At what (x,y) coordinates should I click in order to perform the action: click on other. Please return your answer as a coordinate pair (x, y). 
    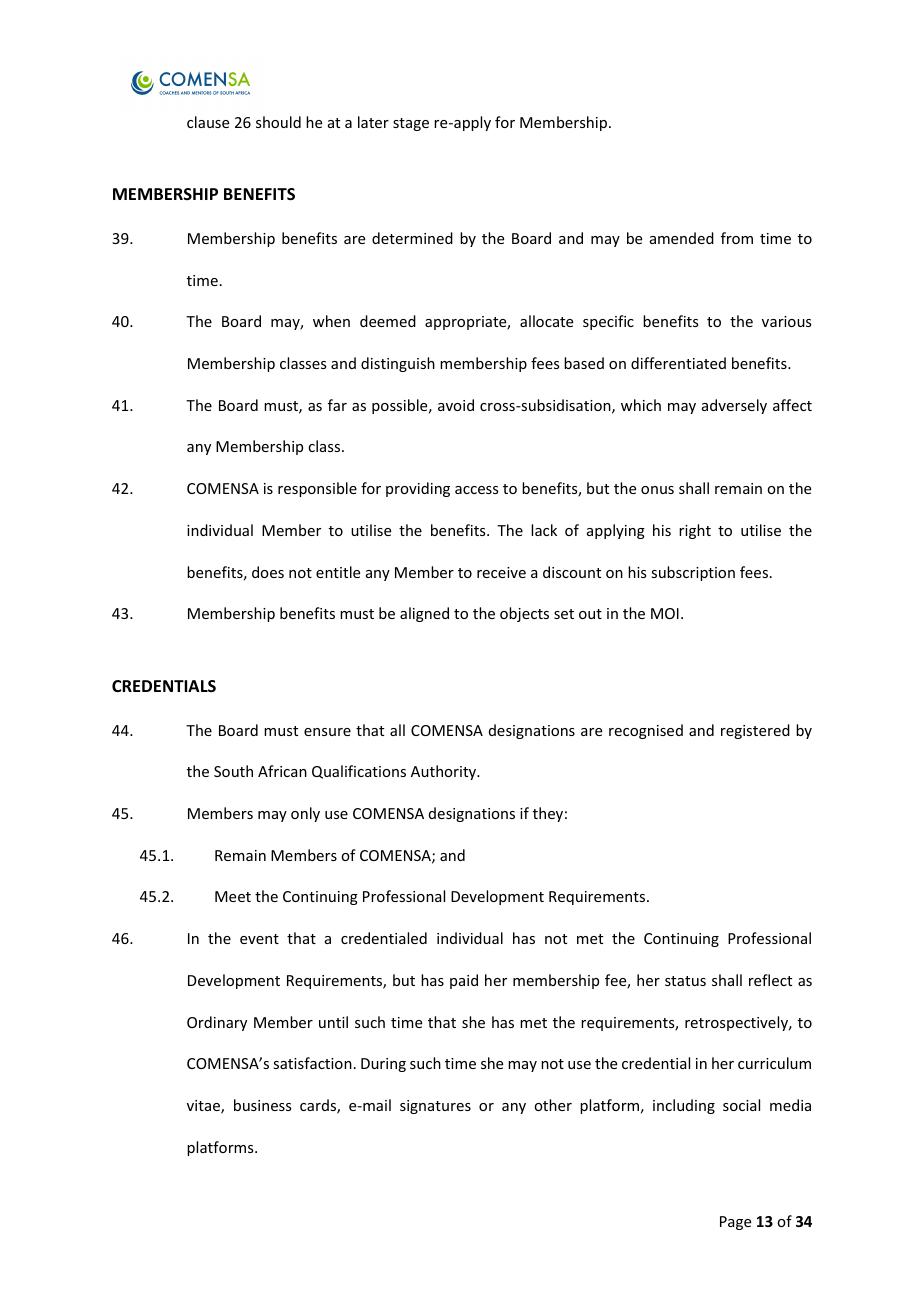
    Looking at the image, I should click on (553, 1105).
